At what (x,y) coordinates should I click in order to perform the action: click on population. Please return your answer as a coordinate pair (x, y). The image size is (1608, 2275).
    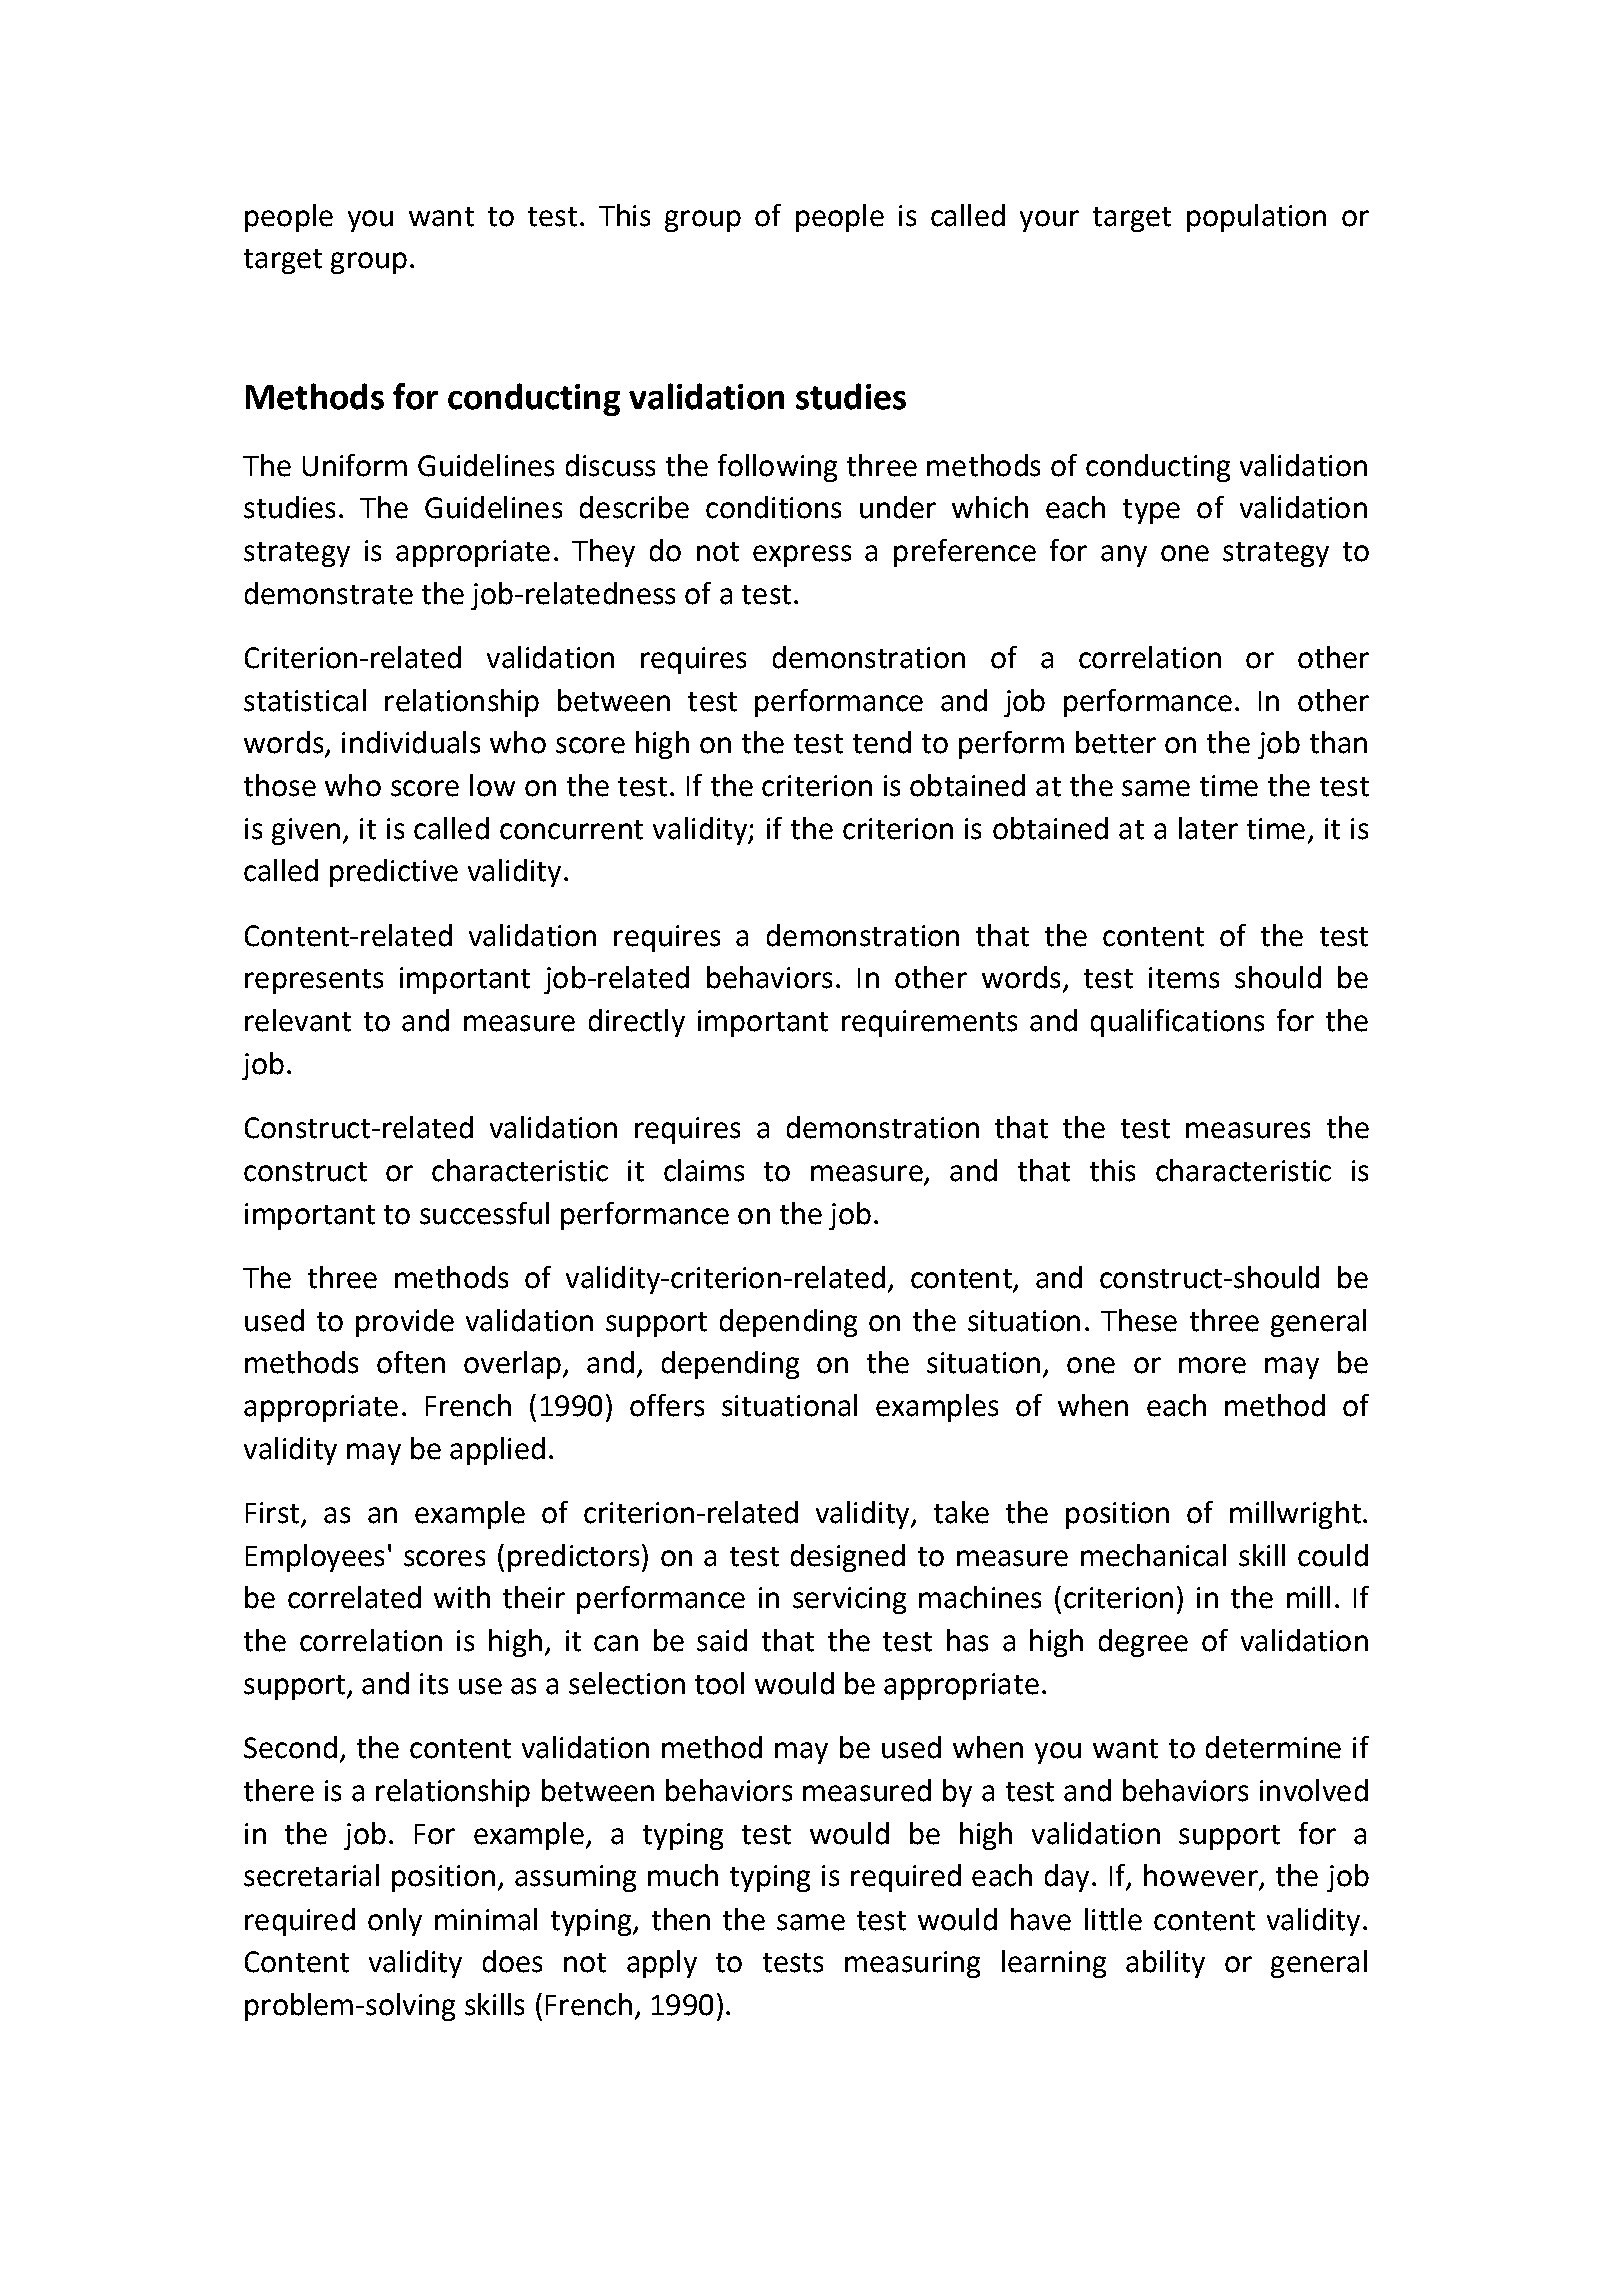
    Looking at the image, I should click on (1256, 218).
